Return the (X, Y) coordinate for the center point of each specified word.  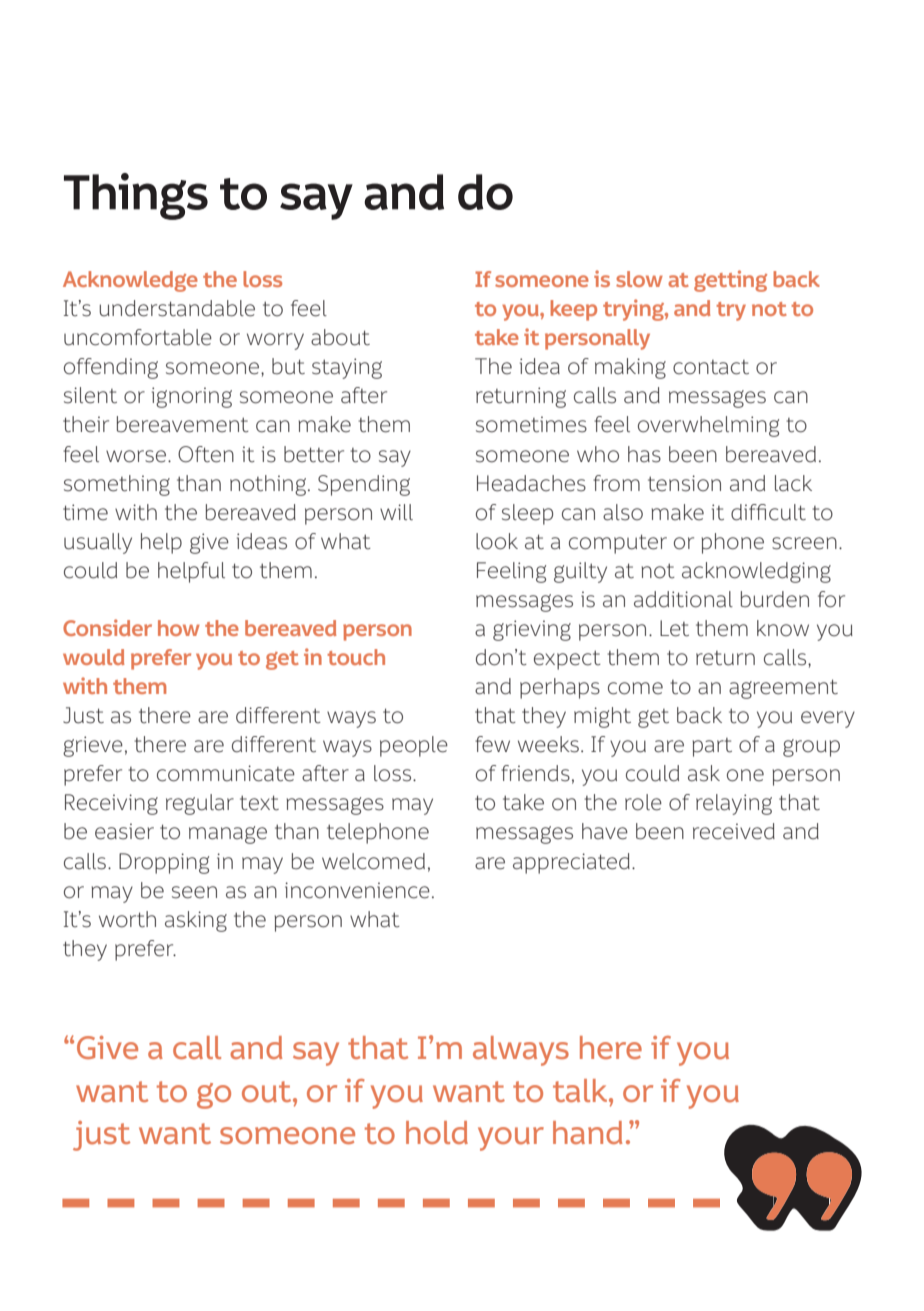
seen (194, 892)
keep (573, 310)
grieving (532, 630)
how (179, 628)
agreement (783, 689)
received (734, 831)
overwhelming (708, 426)
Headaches (531, 483)
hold (437, 1132)
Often (206, 454)
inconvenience (357, 890)
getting (730, 281)
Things (136, 196)
